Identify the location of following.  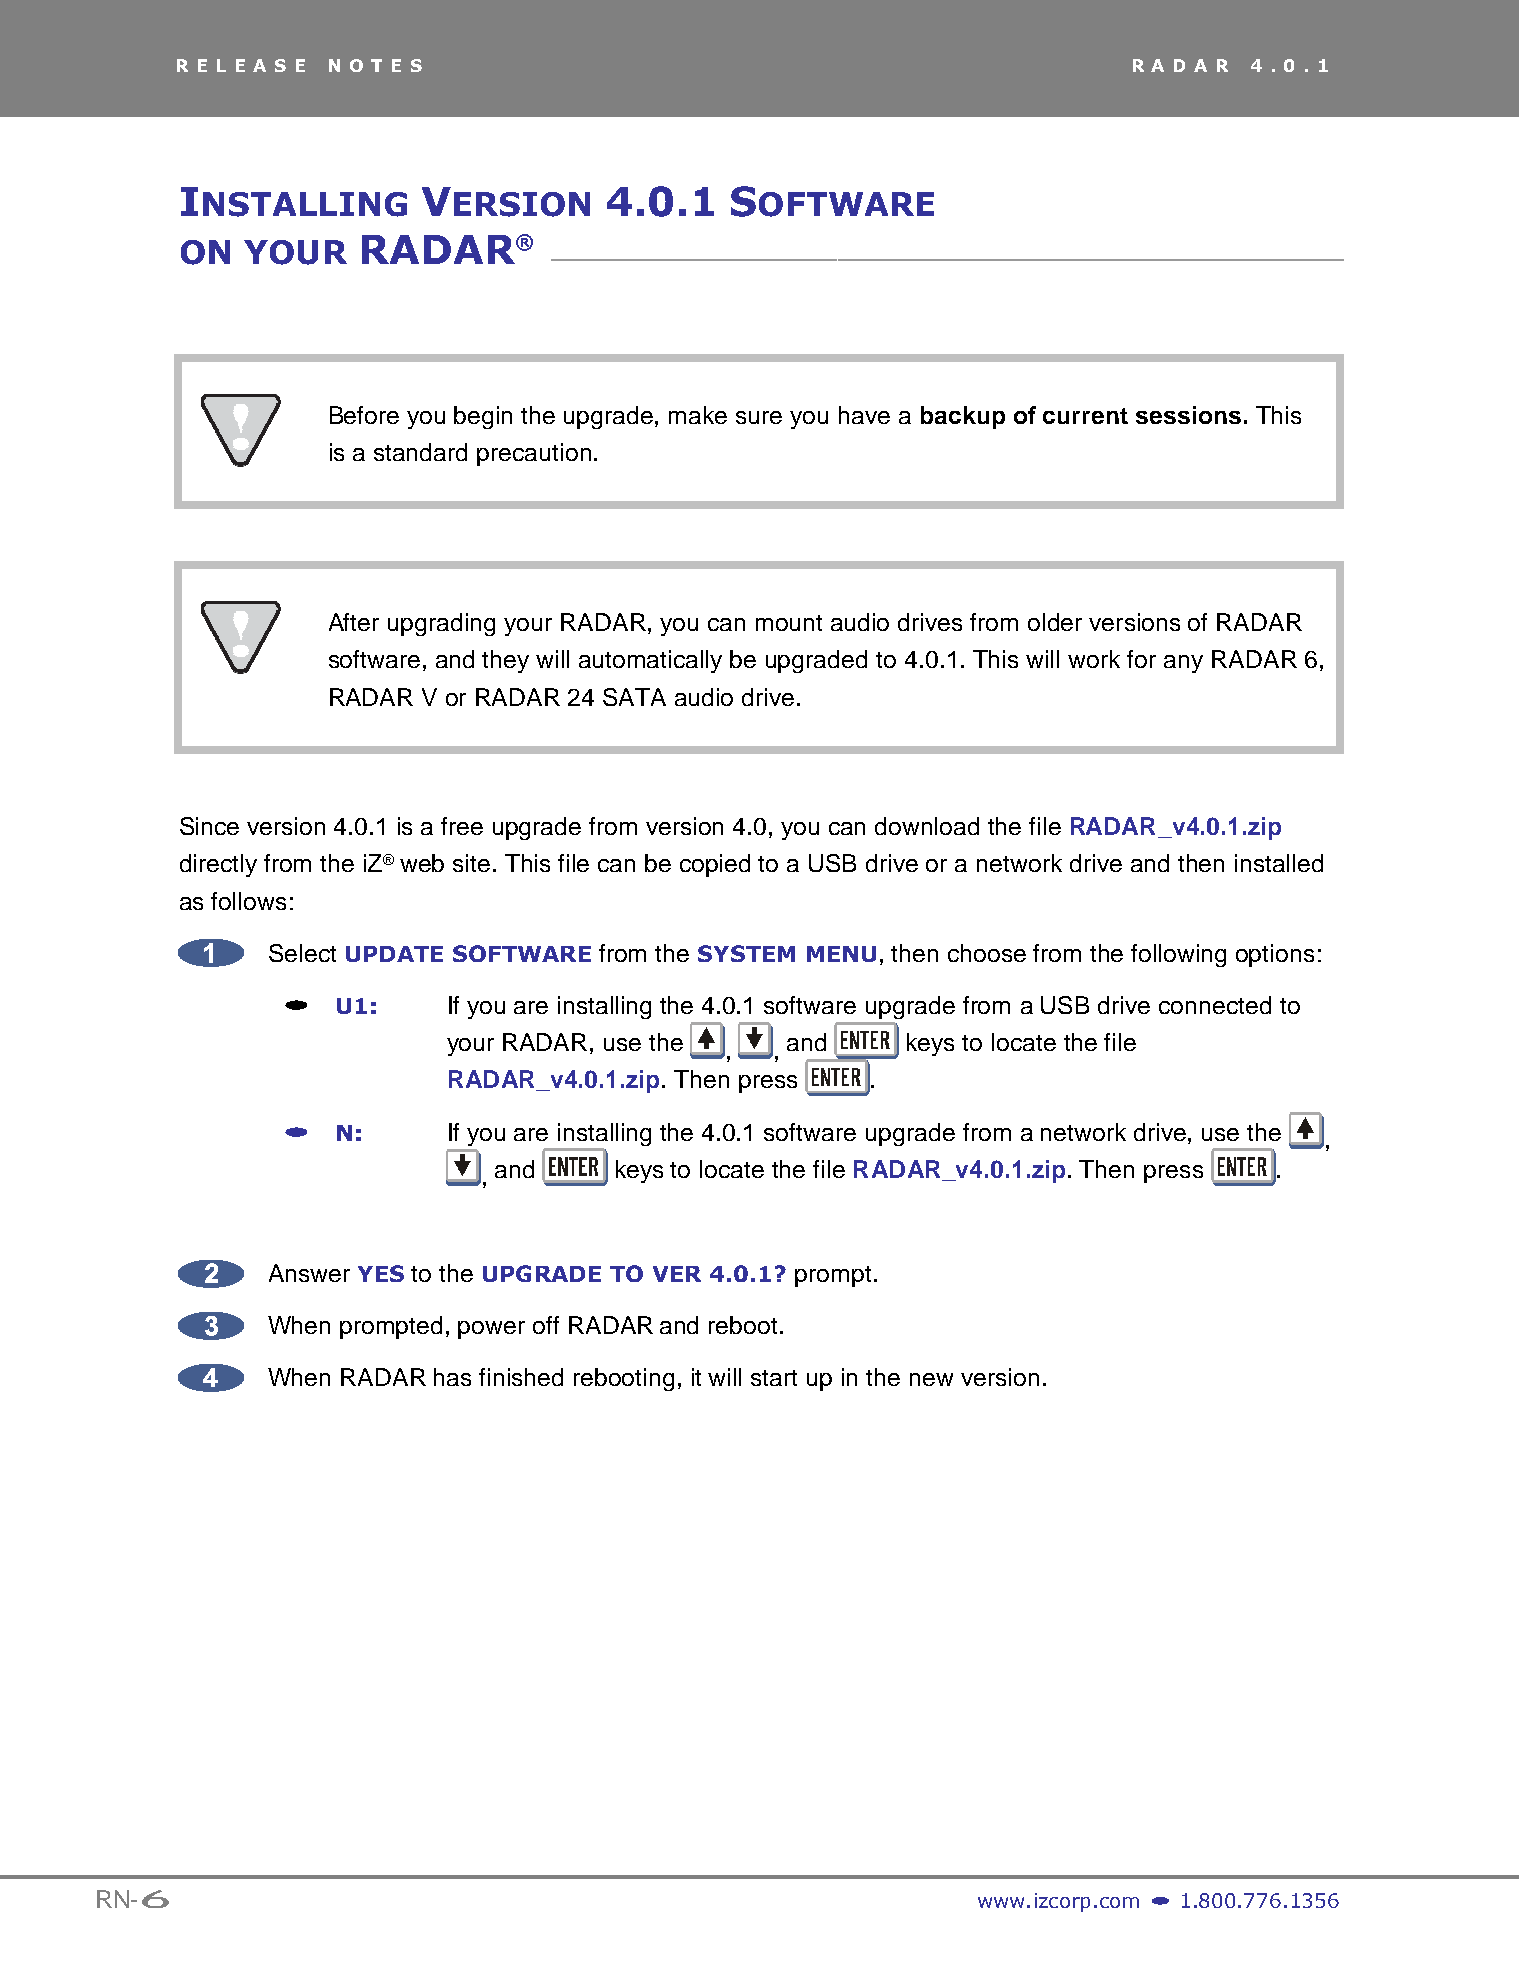
(1178, 955).
